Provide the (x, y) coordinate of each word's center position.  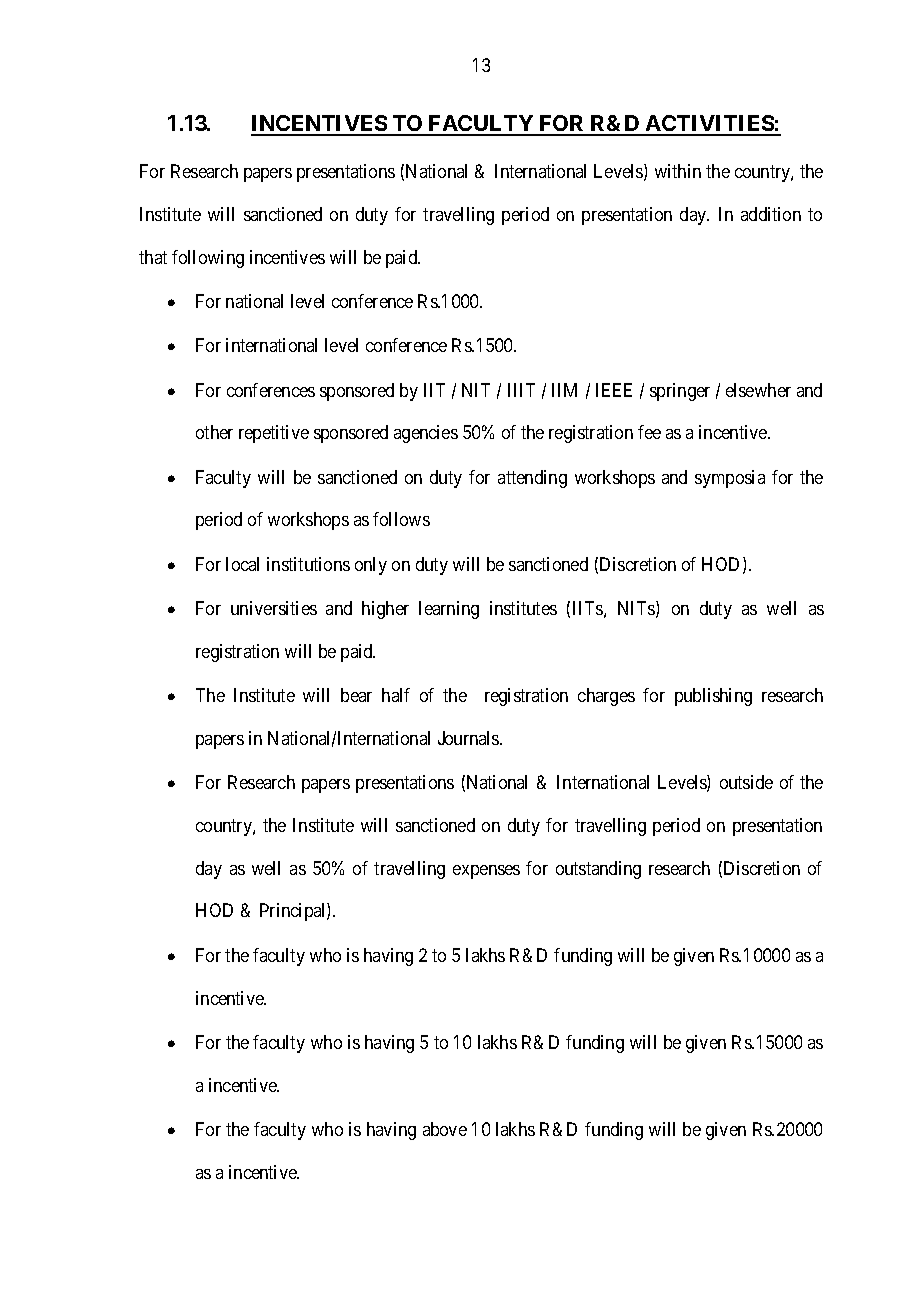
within (678, 171)
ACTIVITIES (709, 125)
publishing (713, 697)
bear (356, 695)
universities (274, 608)
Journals (469, 738)
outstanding (598, 870)
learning (449, 610)
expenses (486, 872)
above (445, 1129)
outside (746, 782)
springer (680, 392)
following (208, 259)
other (214, 432)
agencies (426, 434)
